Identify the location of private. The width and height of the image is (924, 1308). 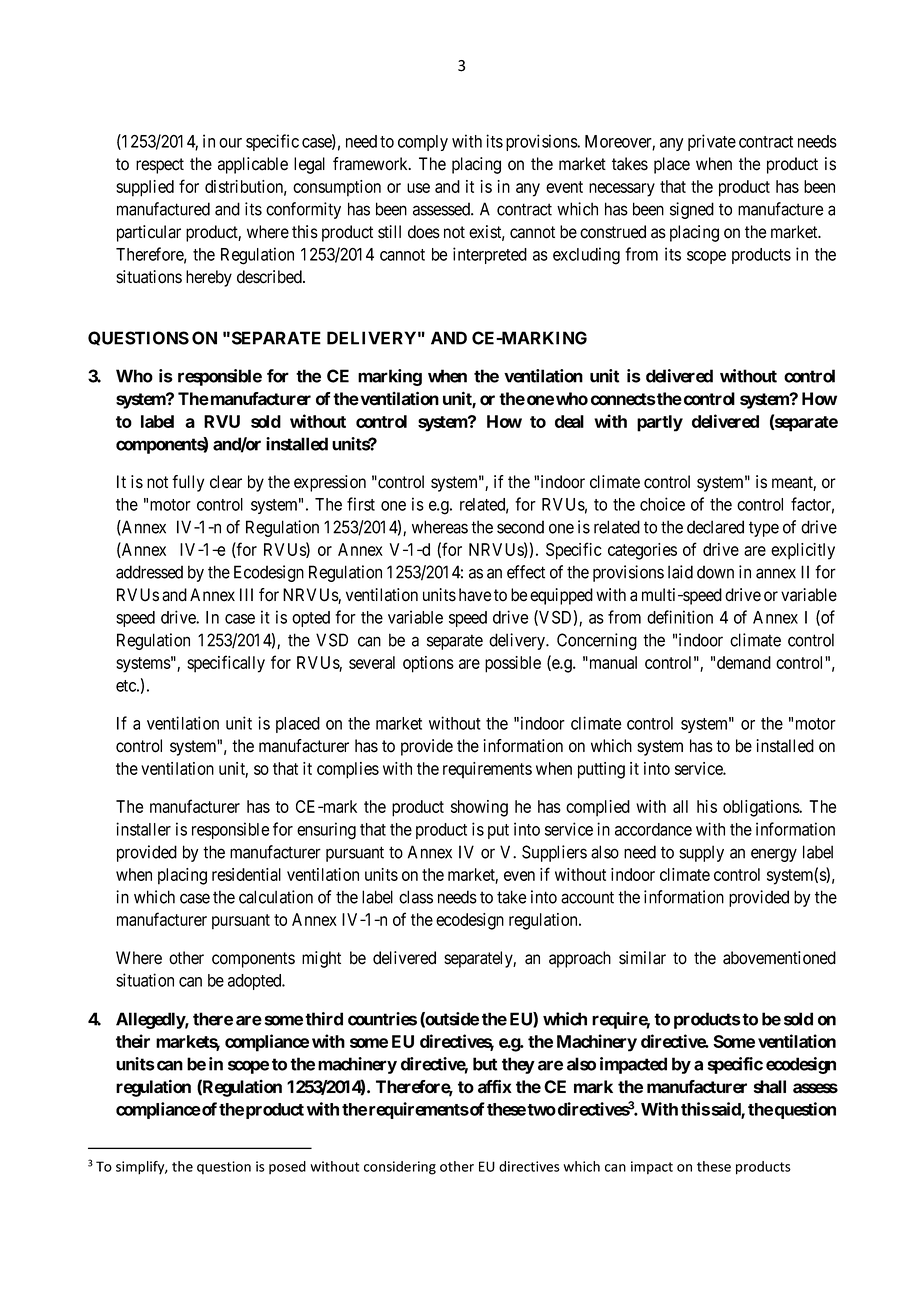
(712, 142).
